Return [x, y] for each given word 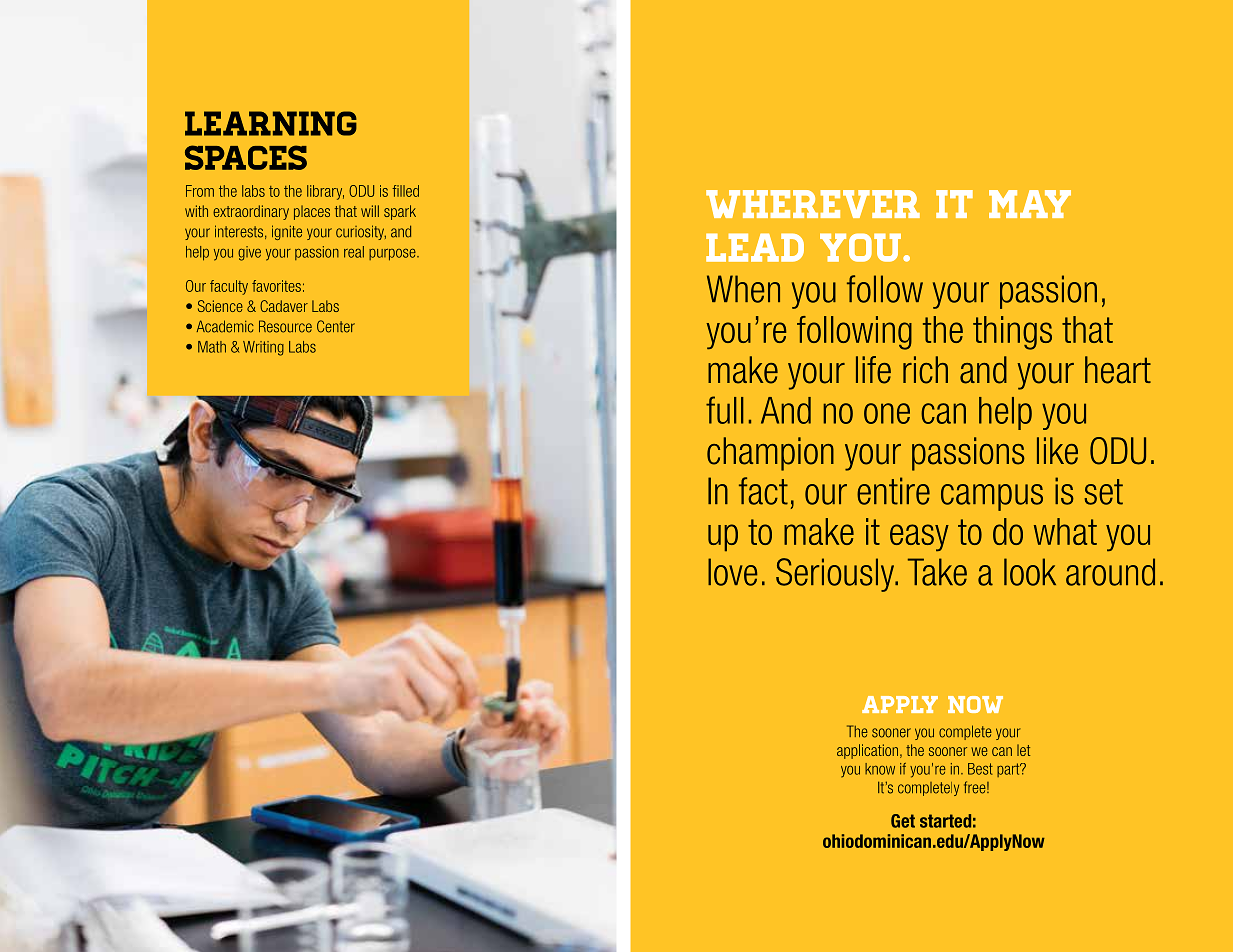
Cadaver [284, 306]
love [733, 572]
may [1030, 204]
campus [992, 497]
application [867, 751]
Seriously [836, 575]
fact [763, 491]
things [1012, 333]
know [880, 769]
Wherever [813, 204]
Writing [263, 348]
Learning [271, 123]
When [743, 289]
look [1030, 572]
